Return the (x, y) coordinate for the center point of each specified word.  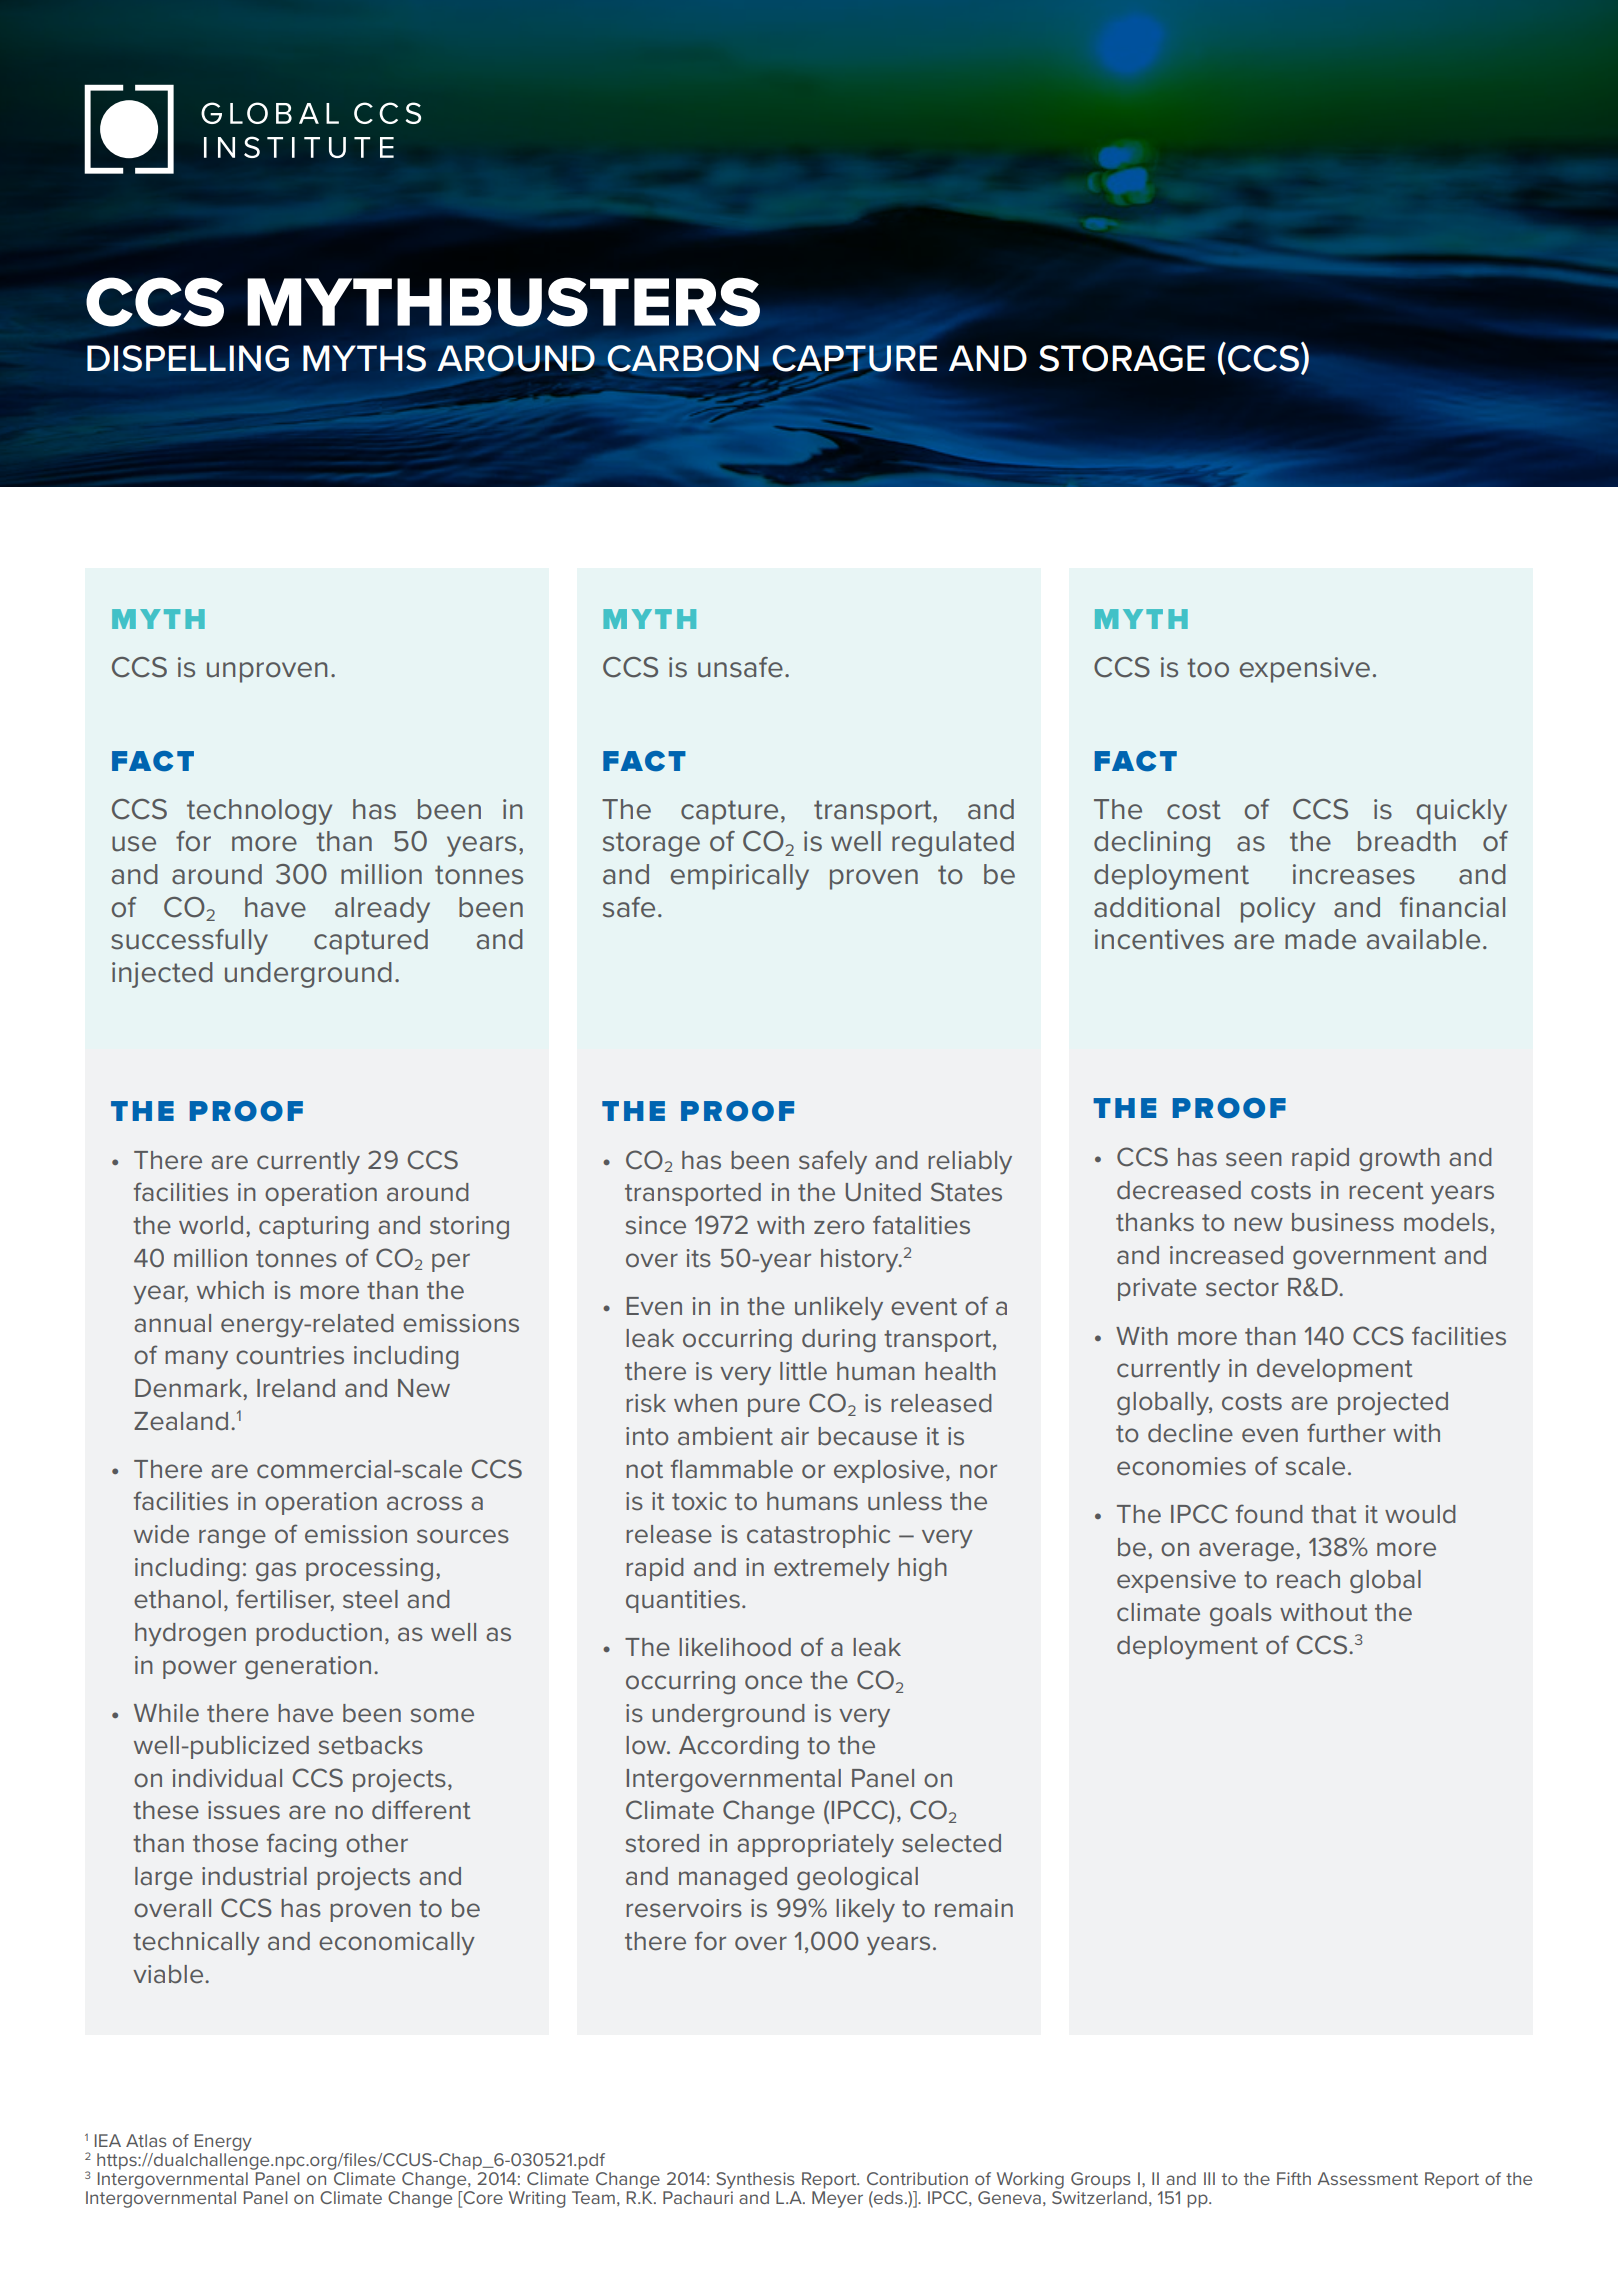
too (1208, 668)
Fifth (1294, 2178)
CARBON (683, 358)
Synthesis (755, 2180)
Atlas (146, 2140)
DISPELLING (188, 358)
